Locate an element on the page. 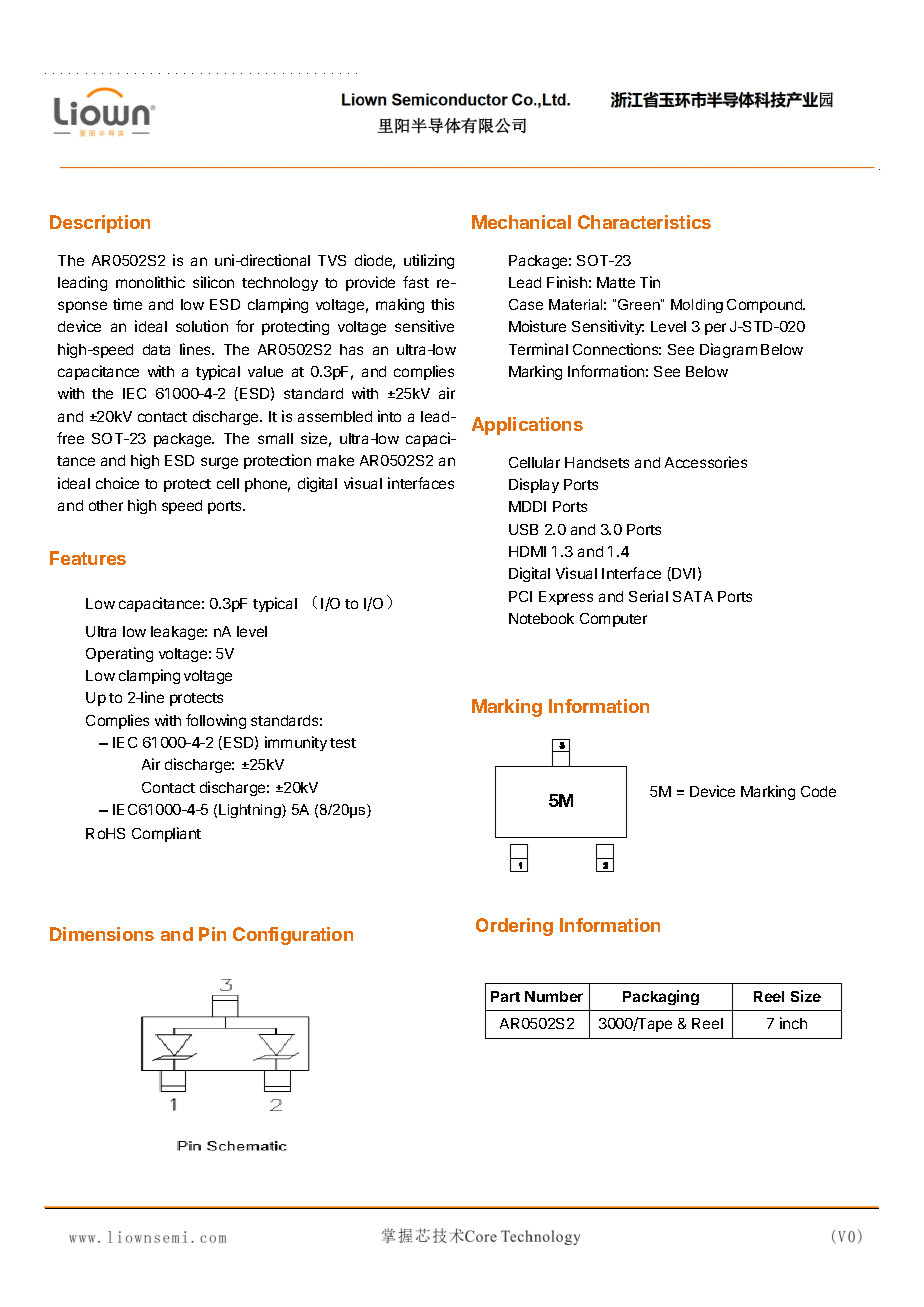 This image has height=1307, width=924. test is located at coordinates (343, 743).
